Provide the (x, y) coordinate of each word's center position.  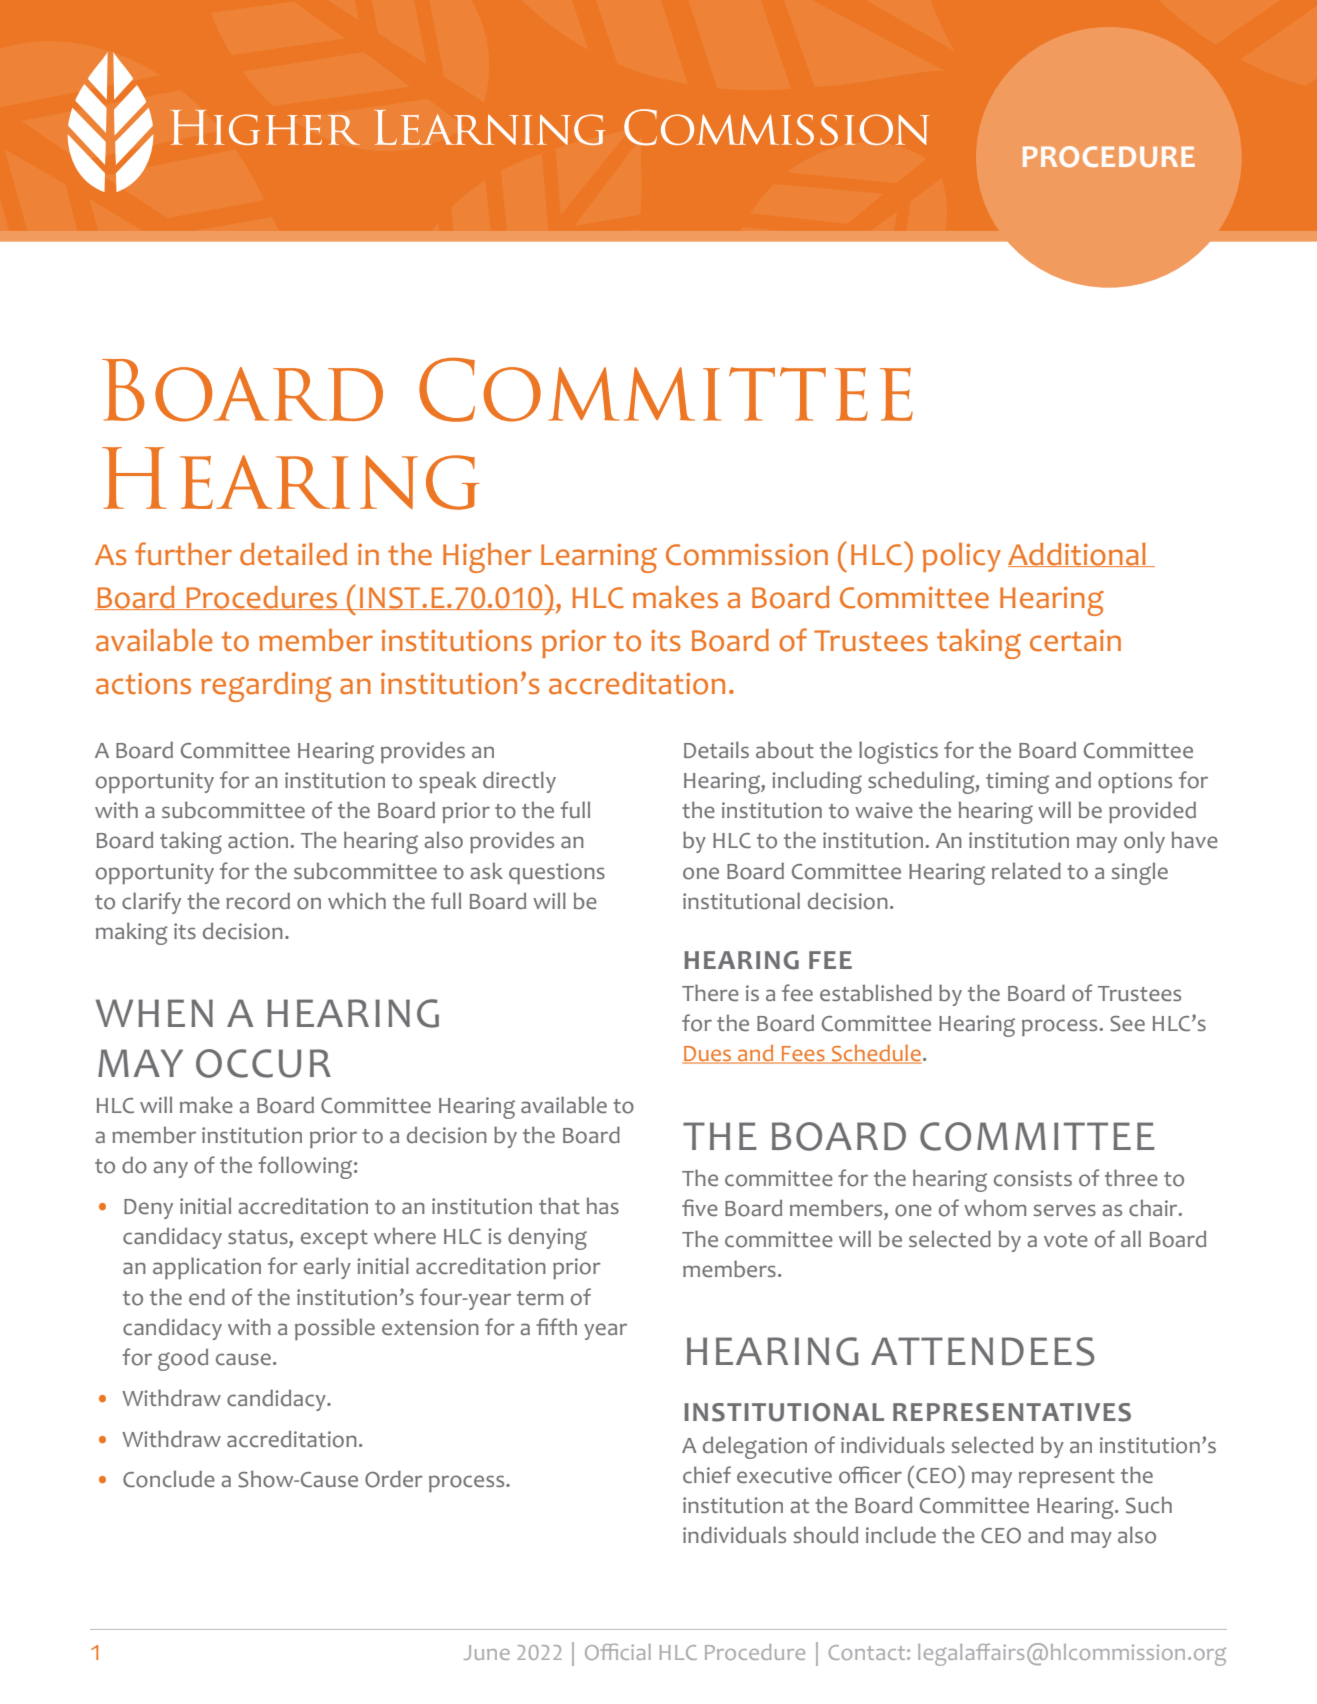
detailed (293, 554)
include (901, 1534)
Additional (1078, 555)
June (487, 1652)
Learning (599, 558)
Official (618, 1651)
